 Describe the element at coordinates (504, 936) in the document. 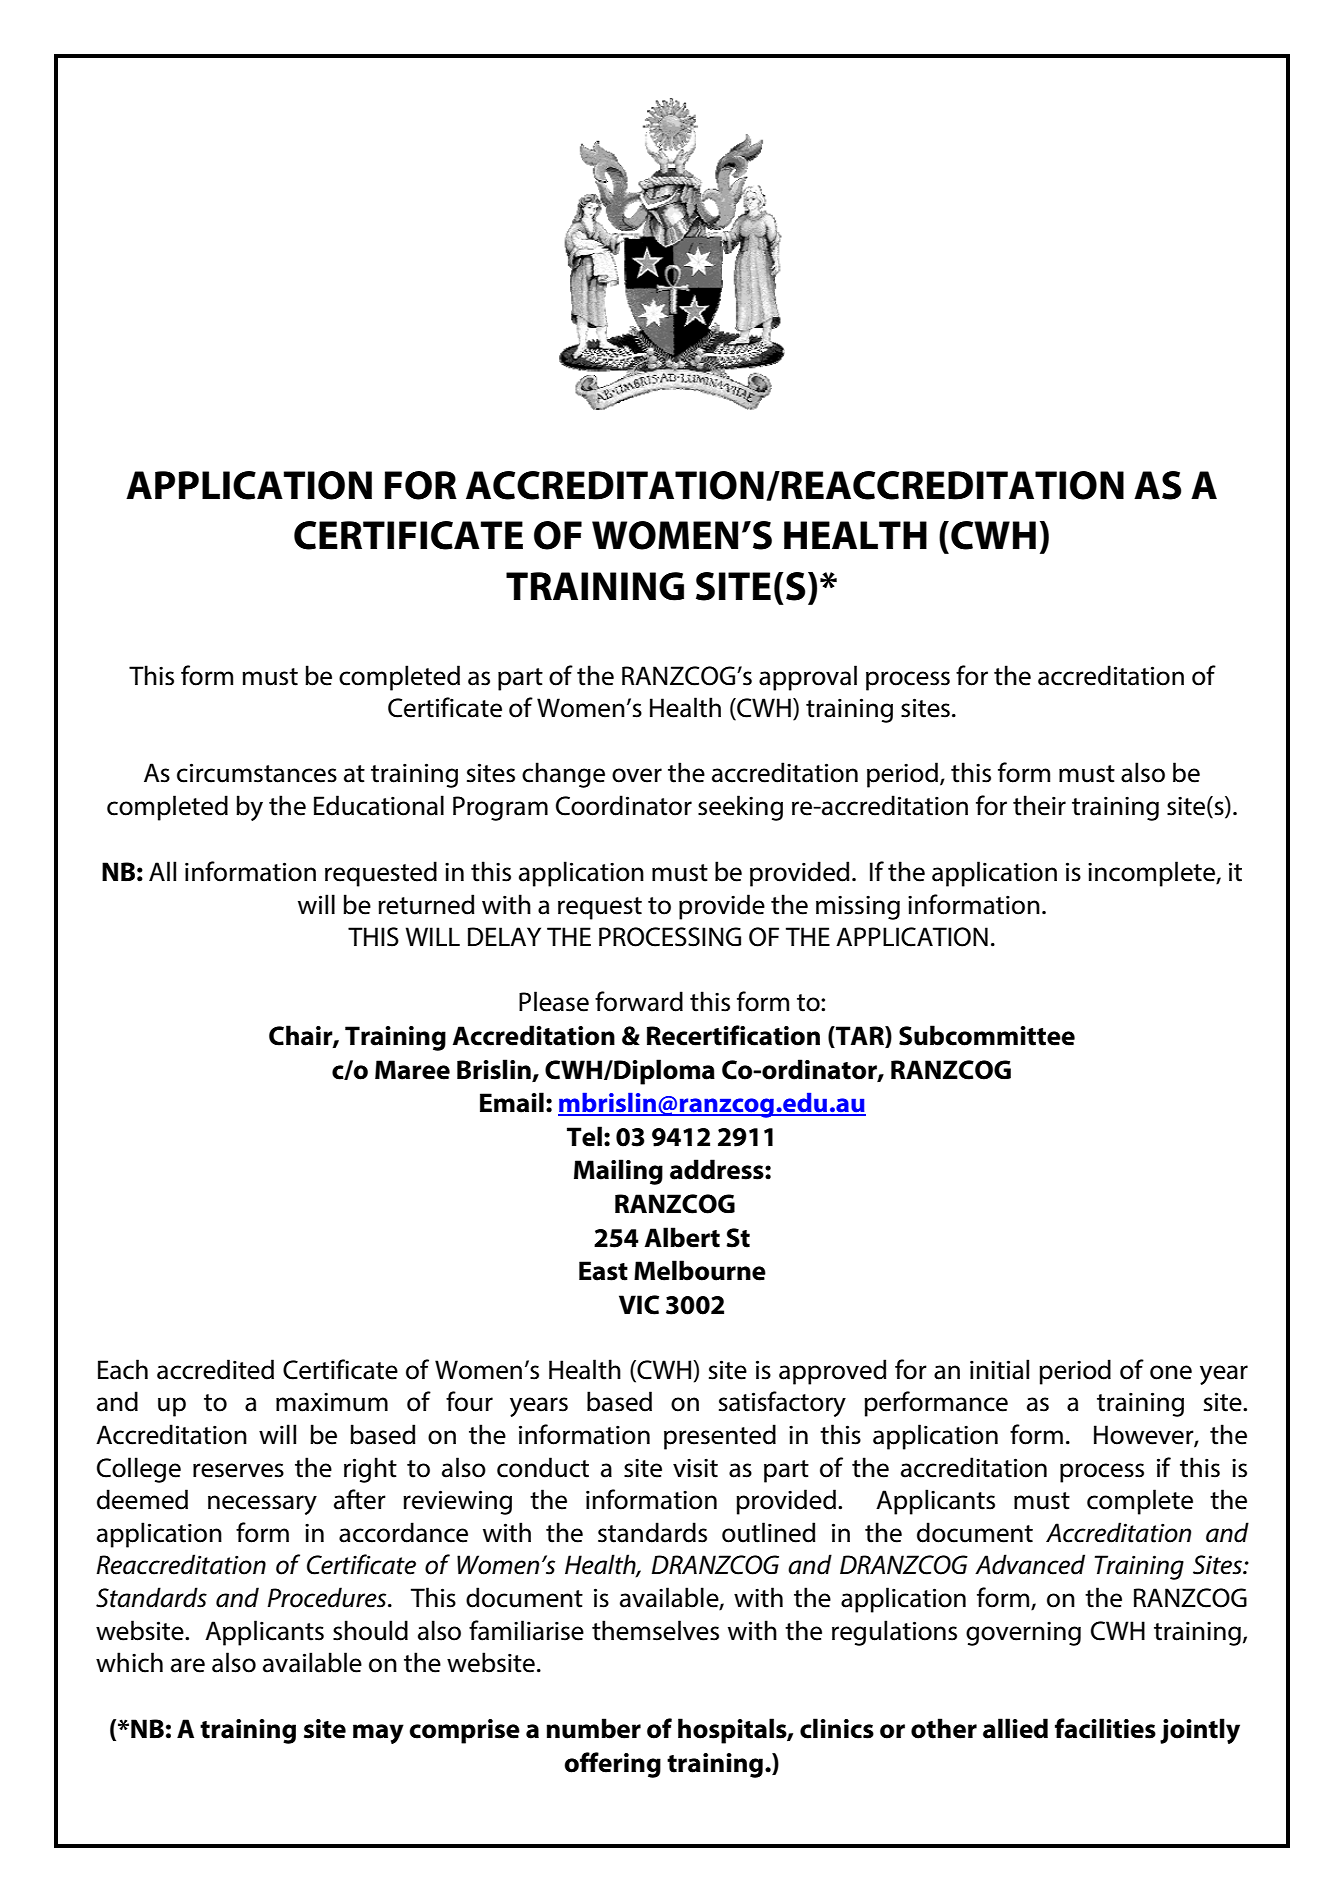

I see `DELAY` at that location.
